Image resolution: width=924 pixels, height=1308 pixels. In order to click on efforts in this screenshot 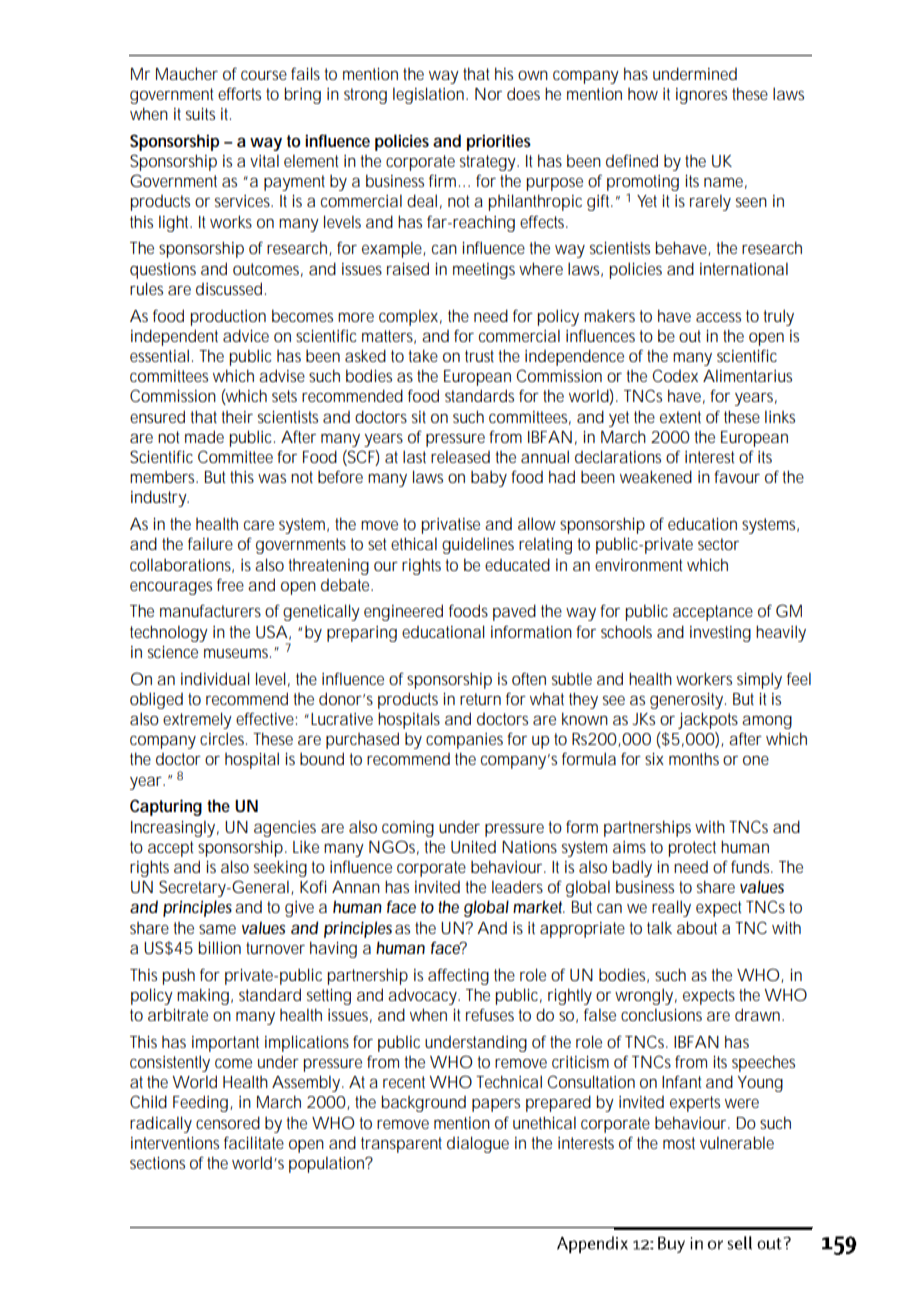, I will do `click(239, 93)`.
